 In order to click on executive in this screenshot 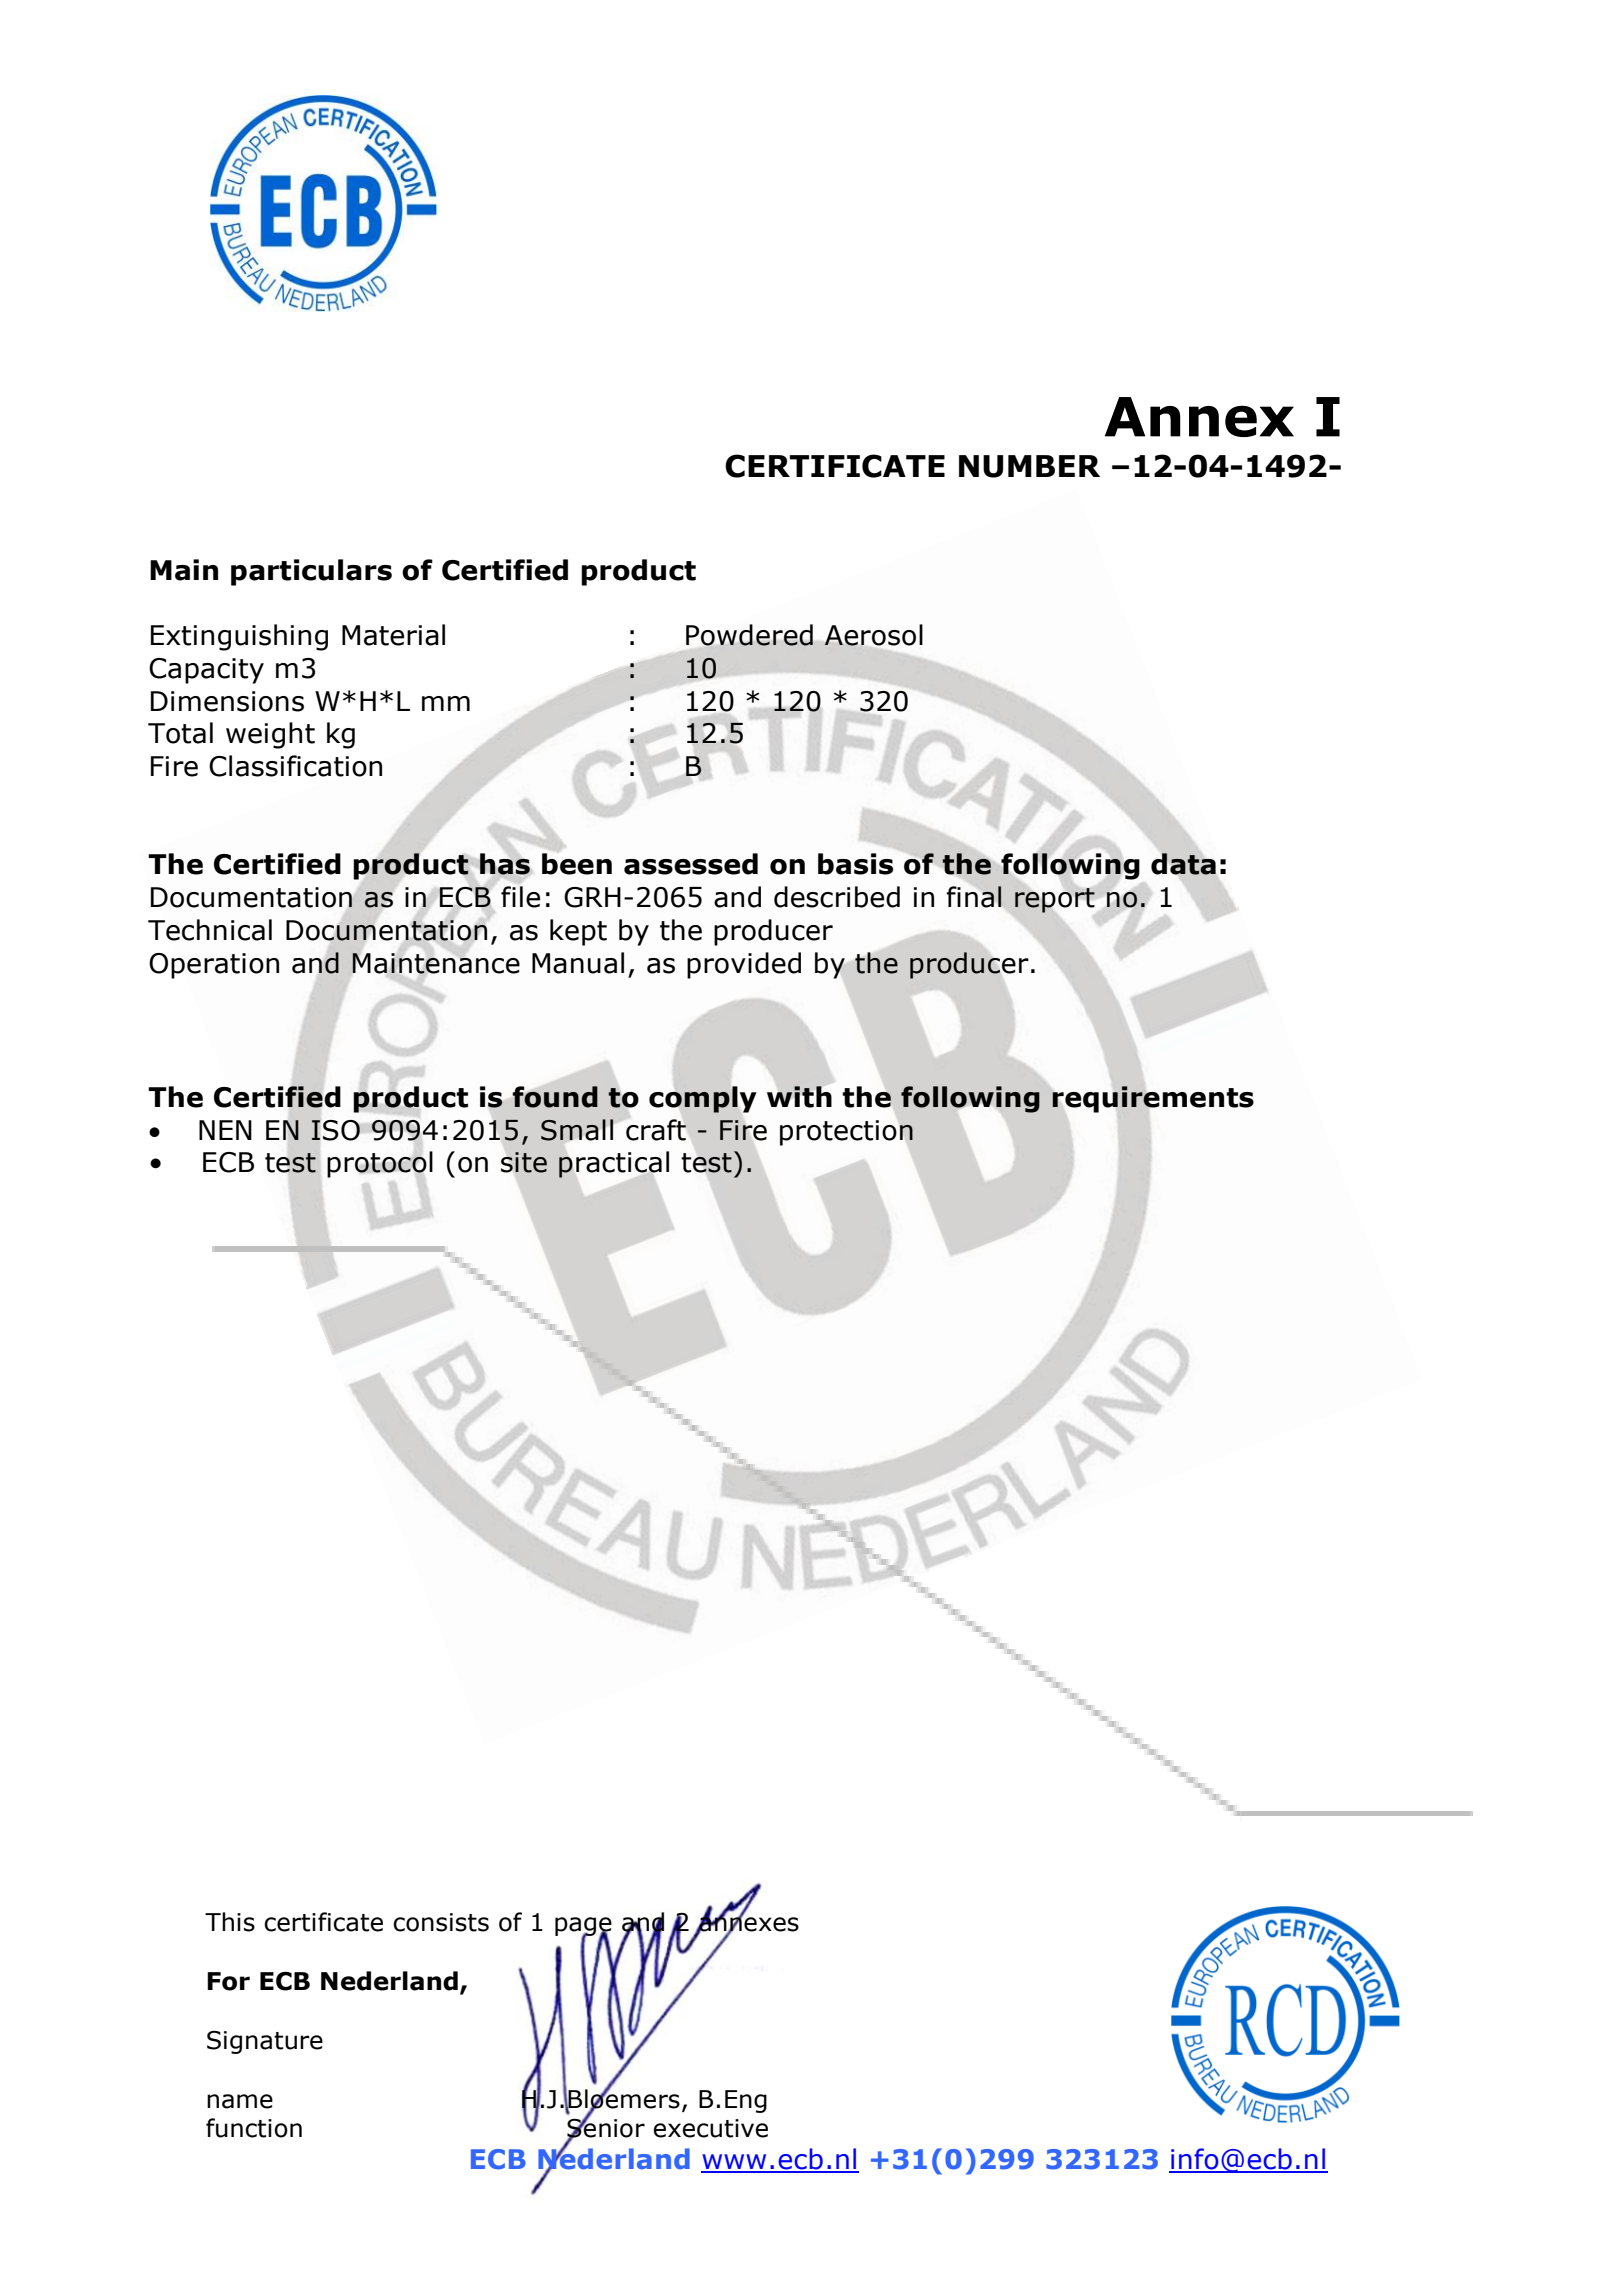, I will do `click(710, 2128)`.
